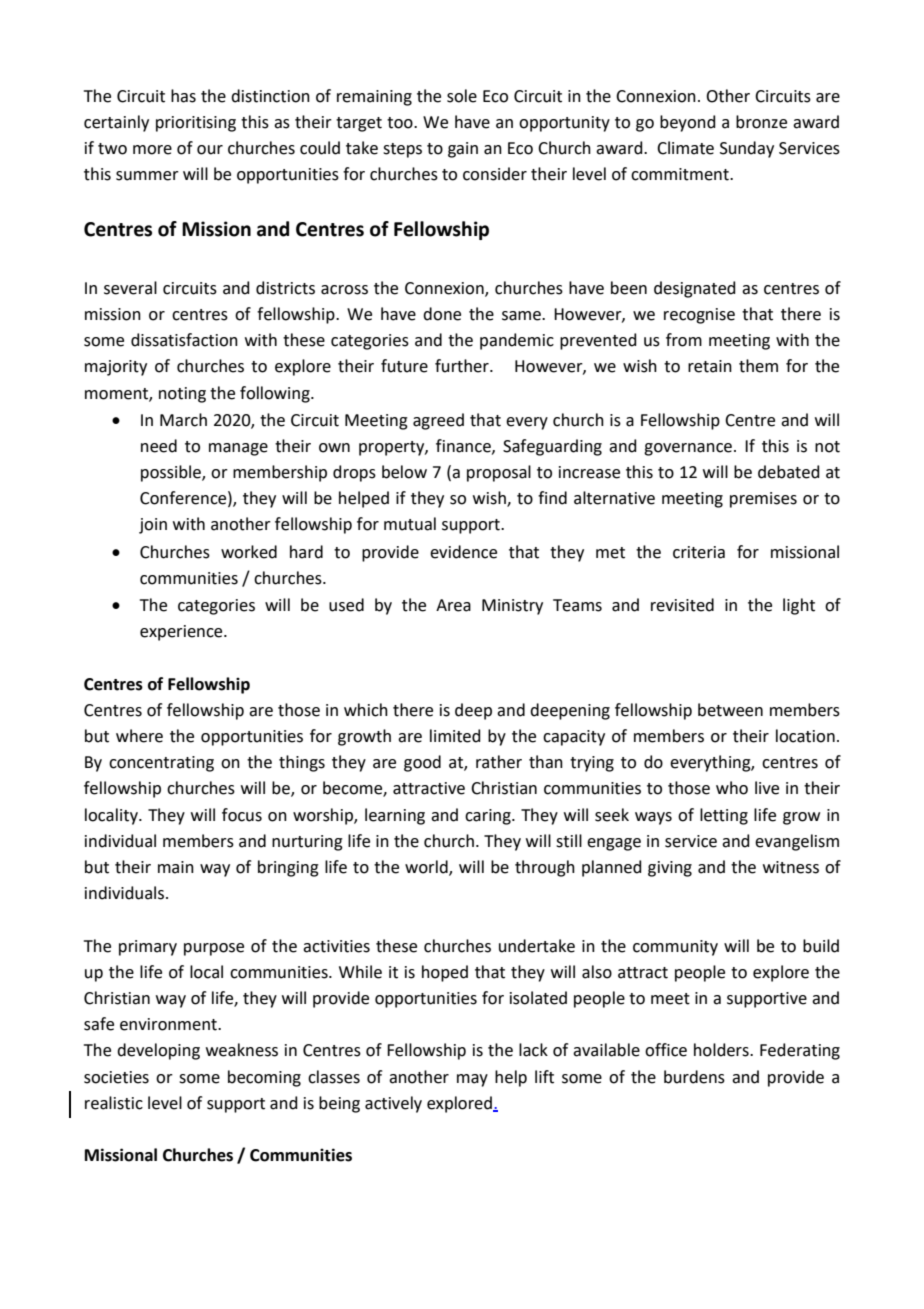  I want to click on gain, so click(463, 150).
